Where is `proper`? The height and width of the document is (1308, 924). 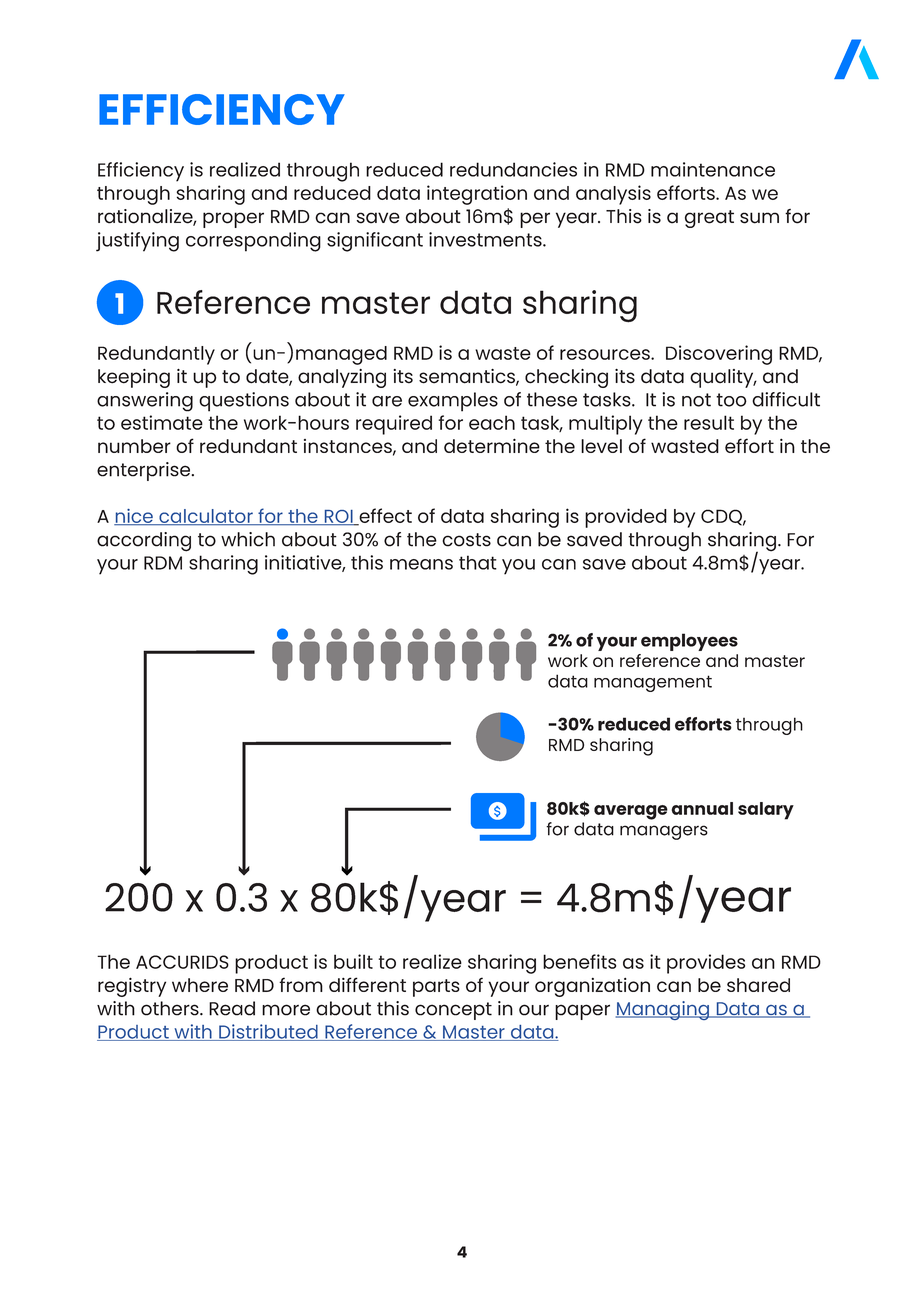
proper is located at coordinates (233, 220).
